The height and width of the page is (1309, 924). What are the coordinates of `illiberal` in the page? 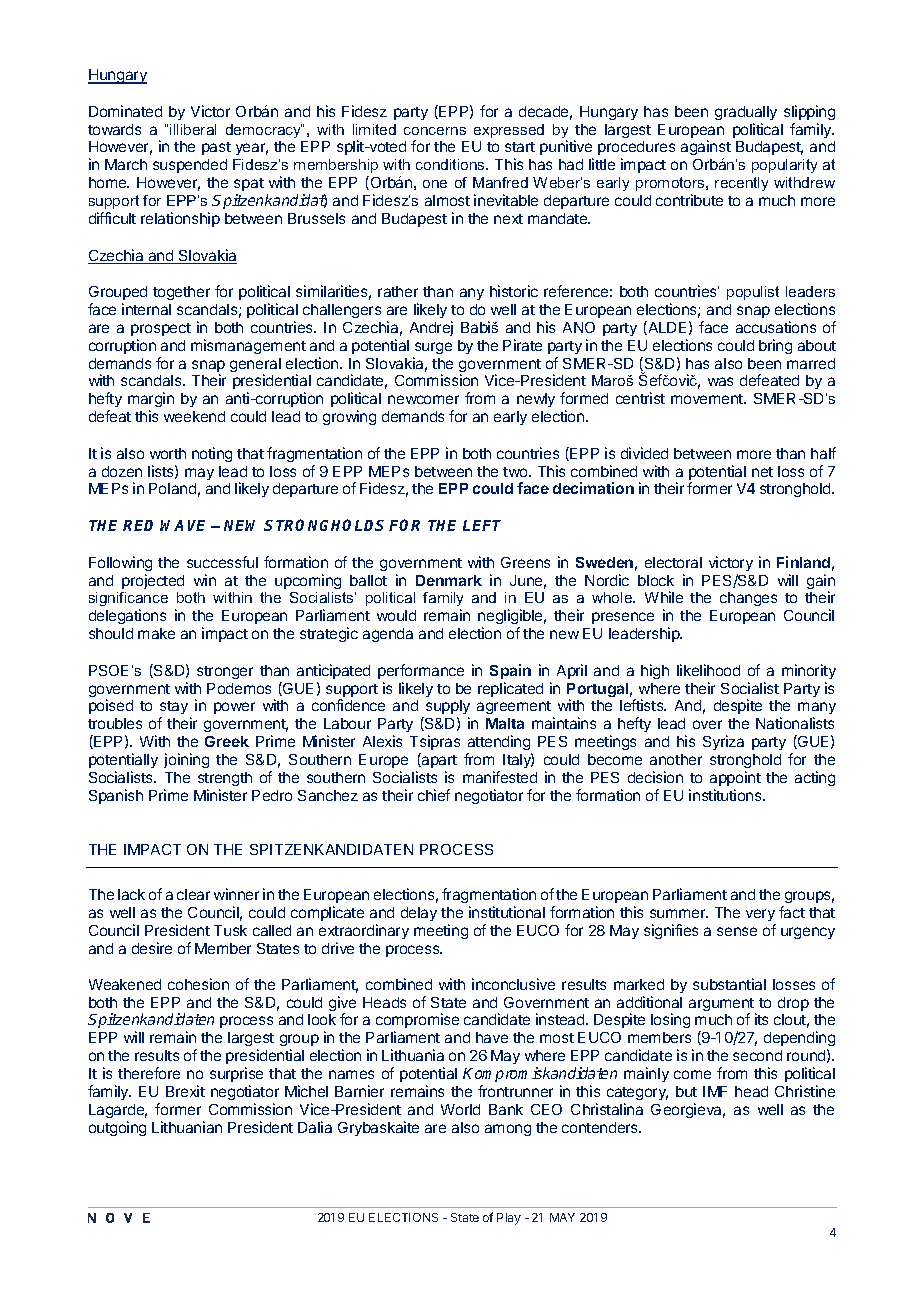 It's located at (193, 129).
